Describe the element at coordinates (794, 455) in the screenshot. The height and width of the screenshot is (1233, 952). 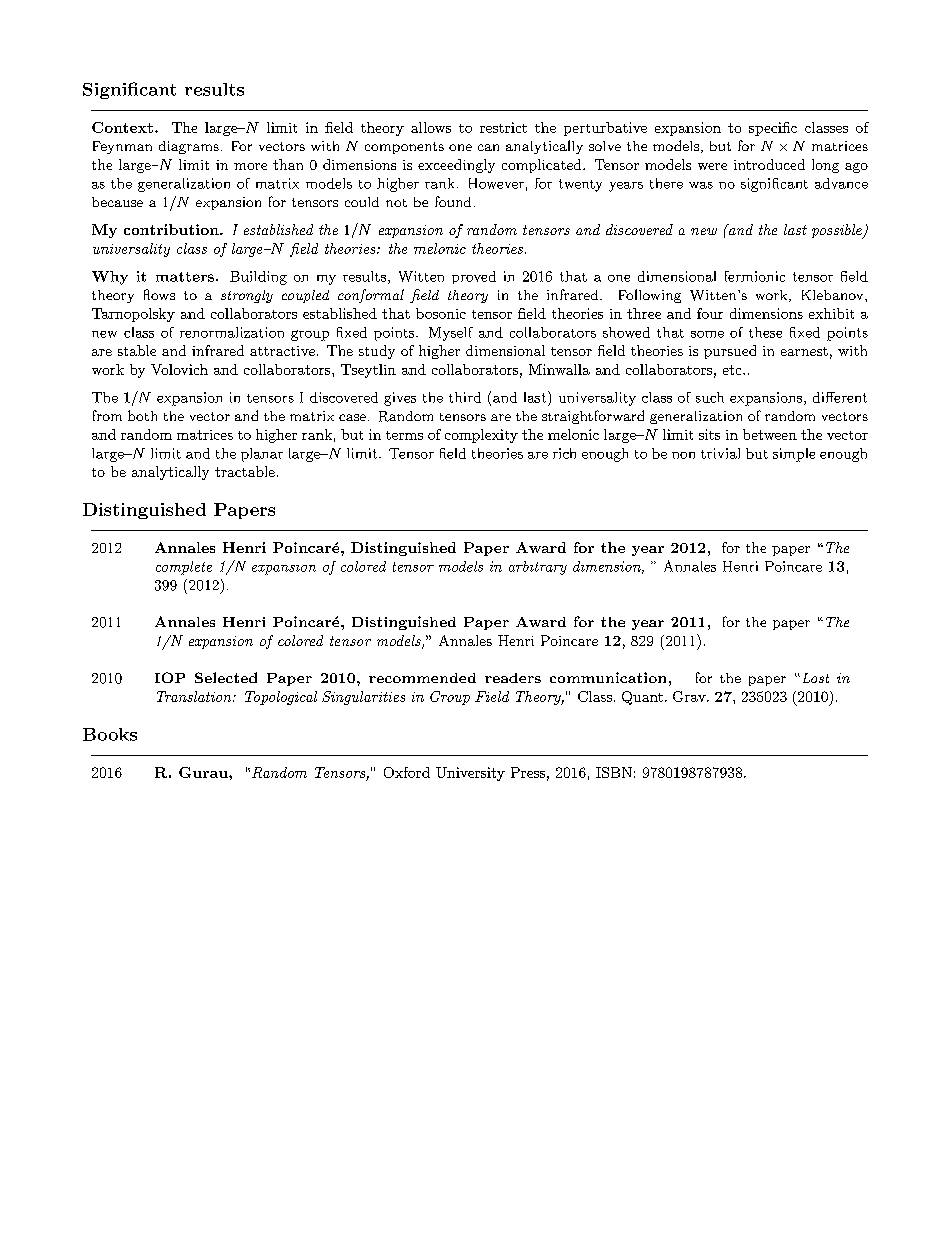
I see `simple` at that location.
